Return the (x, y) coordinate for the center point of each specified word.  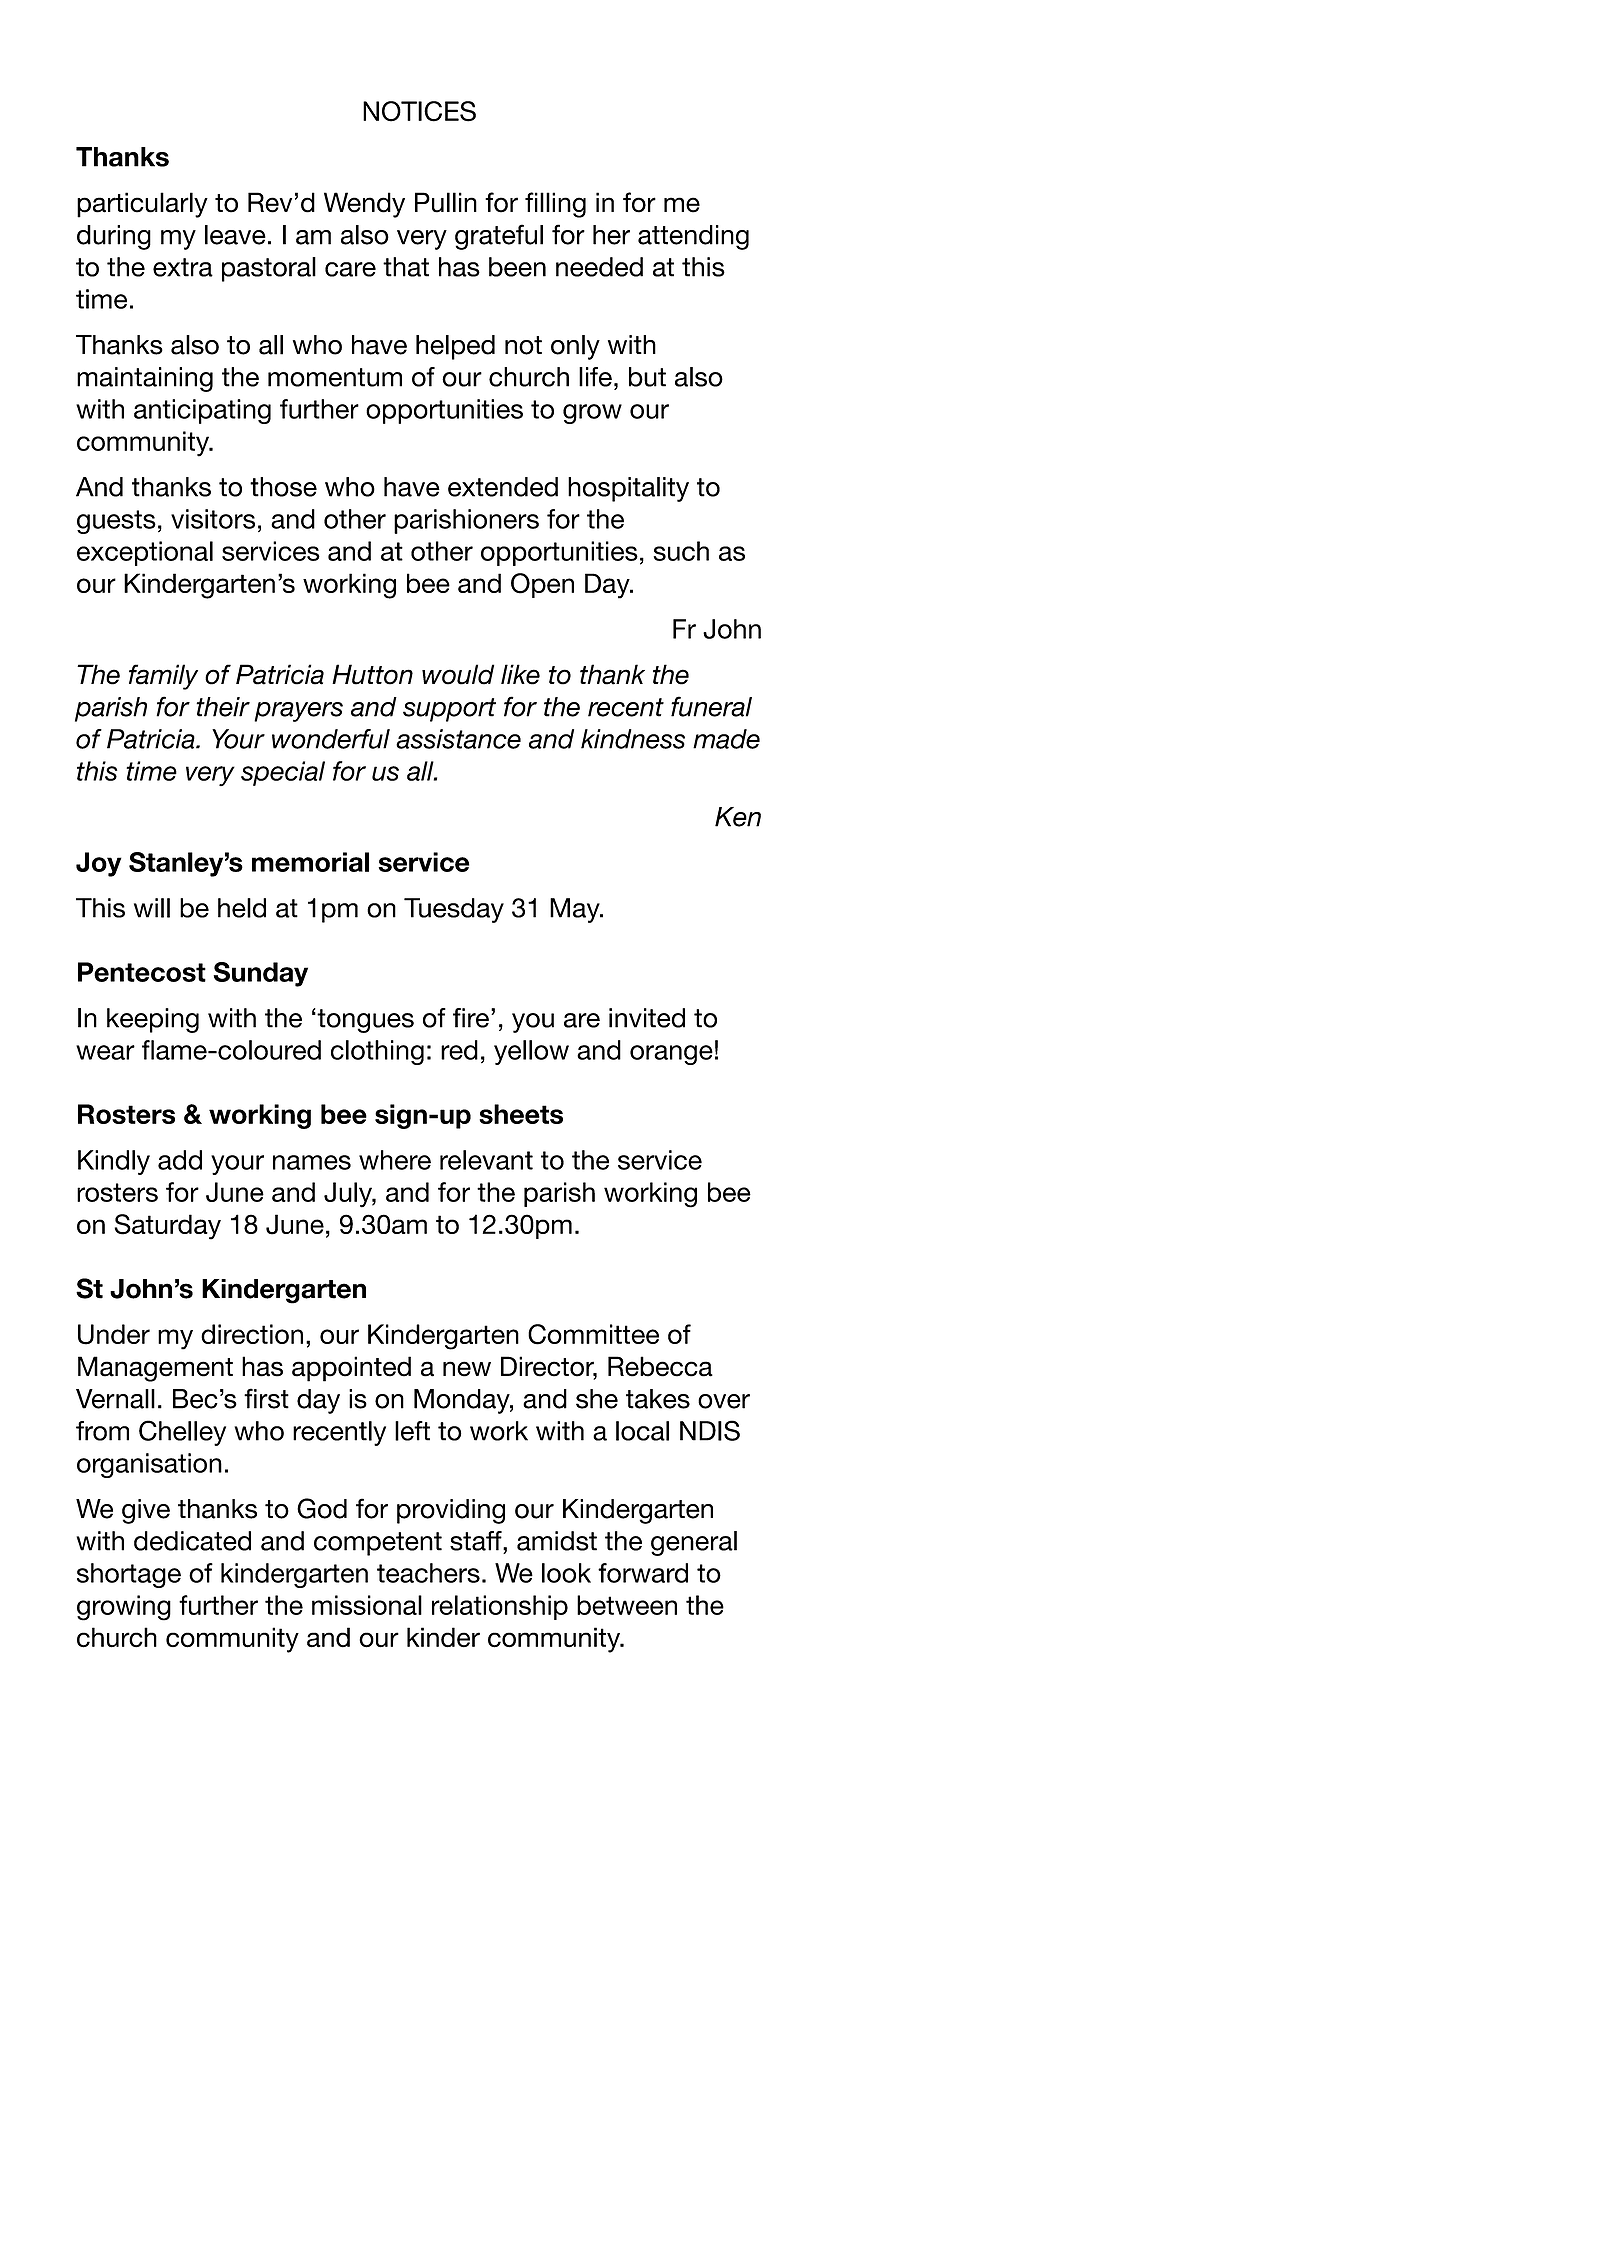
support (449, 710)
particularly (142, 205)
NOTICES (419, 111)
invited (647, 1018)
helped (455, 347)
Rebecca (660, 1366)
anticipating (202, 411)
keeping (153, 1020)
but (647, 377)
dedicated (192, 1541)
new (467, 1369)
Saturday (168, 1227)
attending (693, 237)
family (163, 677)
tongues (364, 1020)
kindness (633, 739)
